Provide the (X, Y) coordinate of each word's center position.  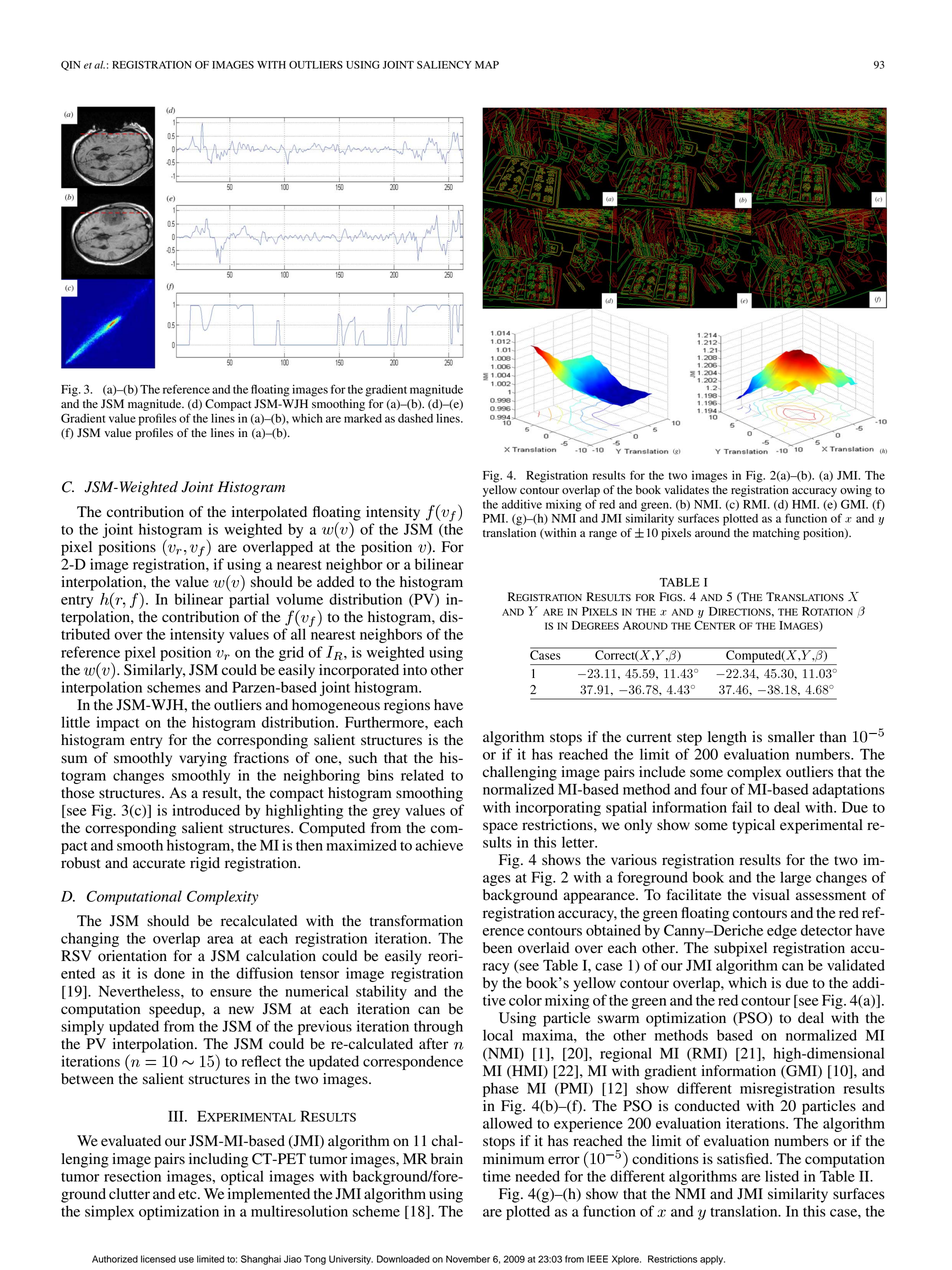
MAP (487, 65)
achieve (439, 845)
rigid (205, 864)
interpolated (269, 513)
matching (776, 534)
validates (686, 489)
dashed (415, 418)
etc (188, 1194)
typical (753, 826)
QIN (71, 66)
